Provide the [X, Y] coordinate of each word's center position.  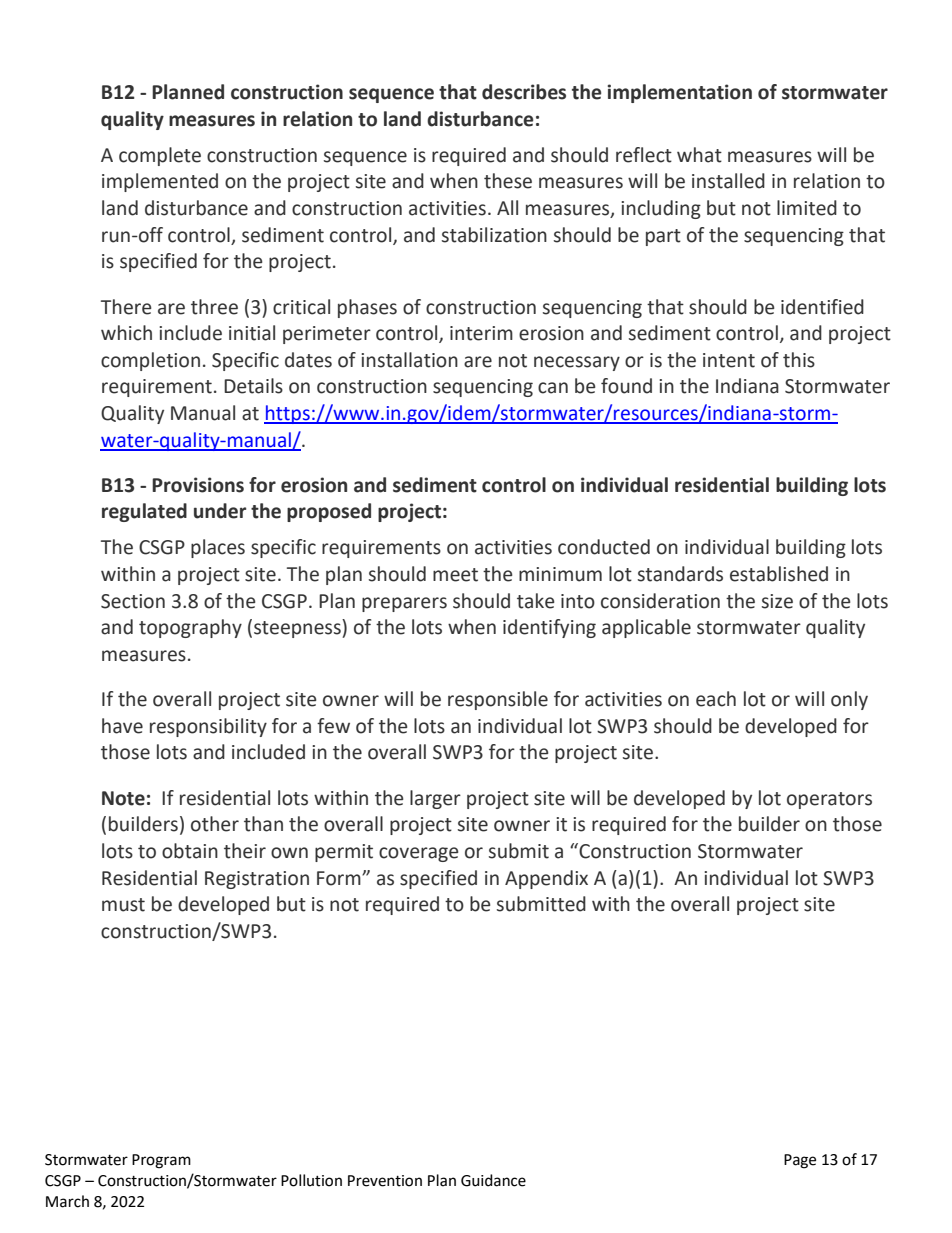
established [779, 574]
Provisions [198, 485]
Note [123, 798]
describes [524, 92]
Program [161, 1161]
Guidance [493, 1180]
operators [829, 800]
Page [800, 1161]
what [699, 155]
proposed [329, 512]
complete [160, 156]
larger [435, 799]
